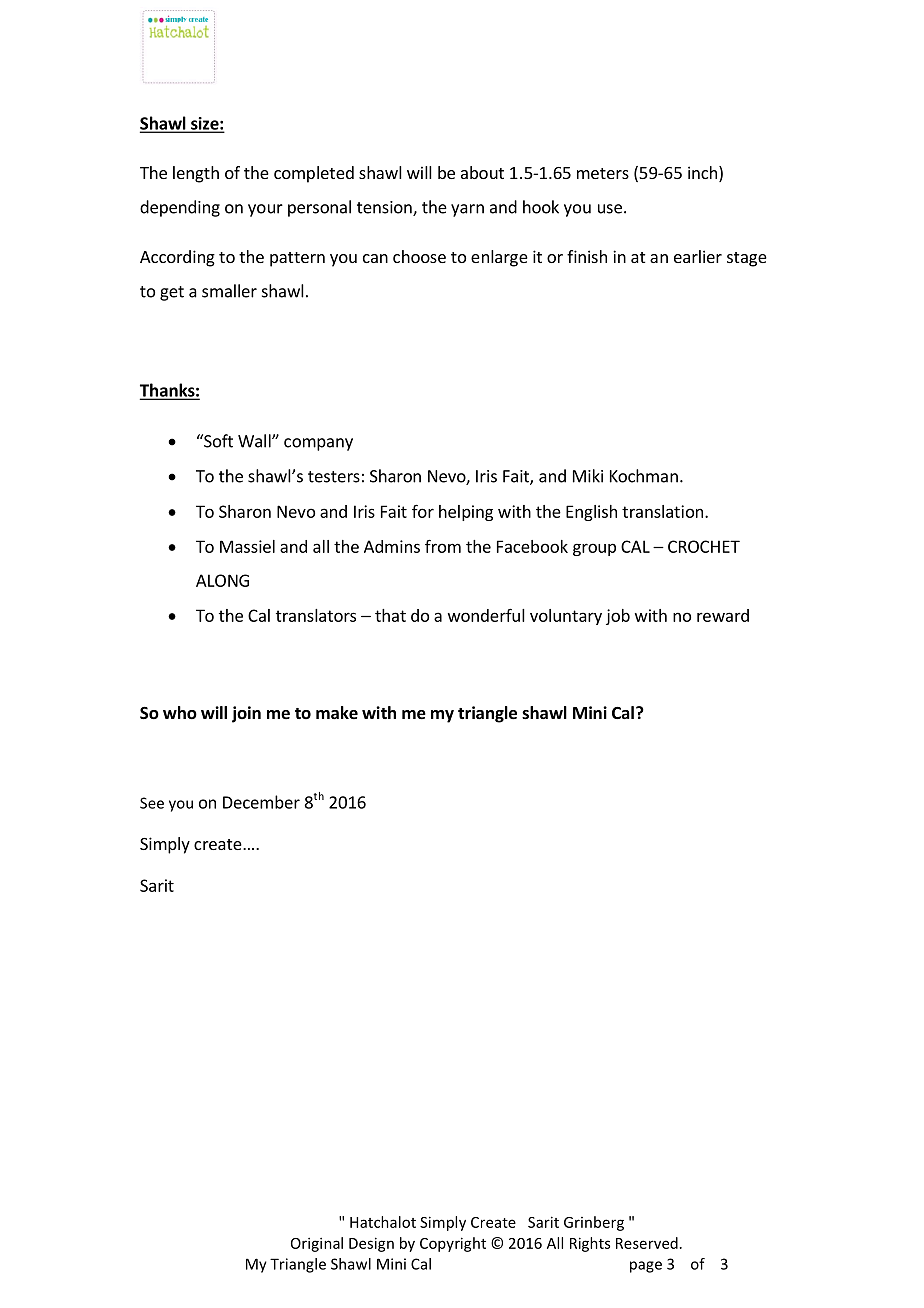 The image size is (924, 1308). Describe the element at coordinates (723, 615) in the image. I see `reward` at that location.
